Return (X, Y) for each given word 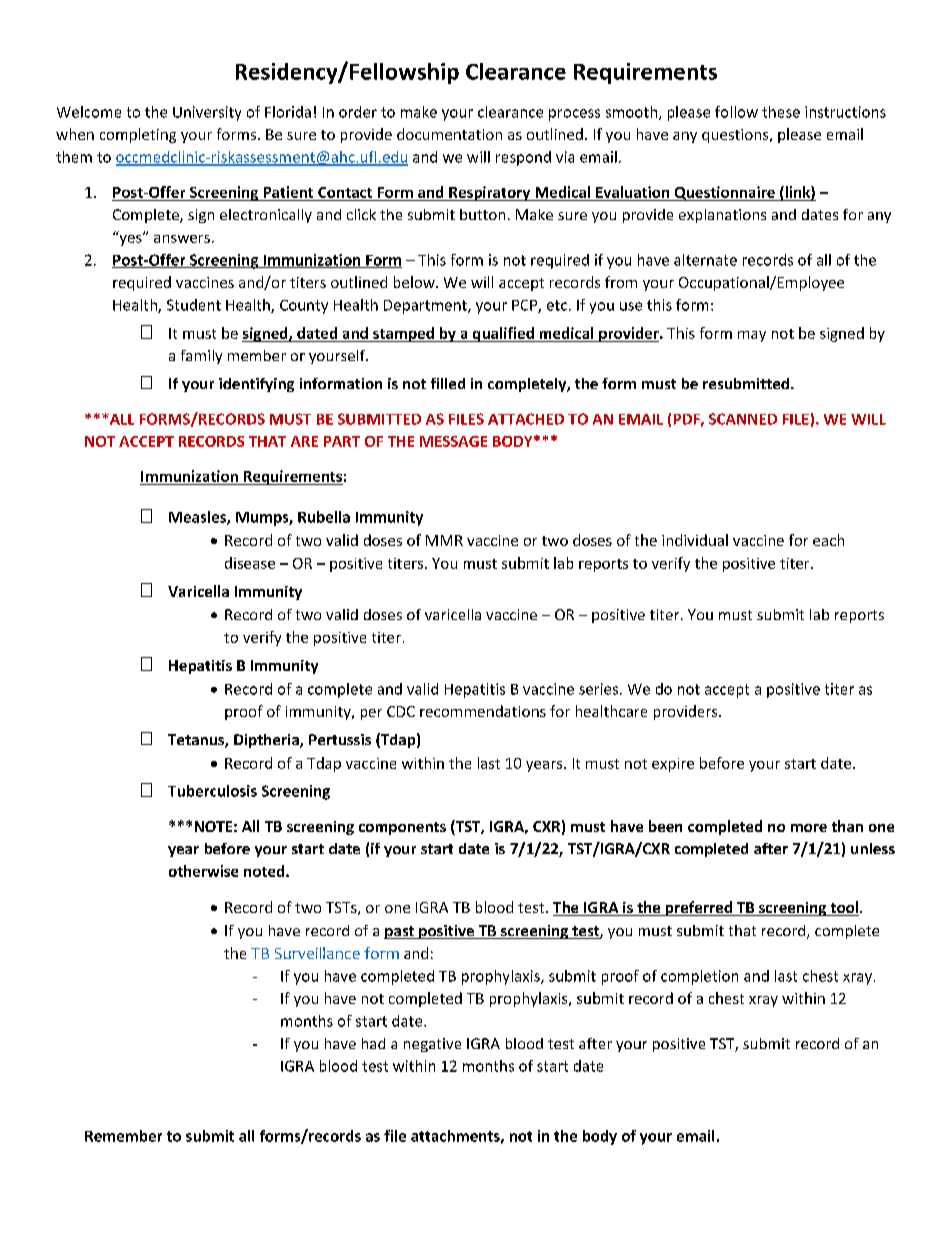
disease (250, 563)
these (781, 112)
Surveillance (317, 953)
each (828, 540)
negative (432, 1045)
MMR (444, 540)
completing (138, 135)
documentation (449, 134)
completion (699, 977)
